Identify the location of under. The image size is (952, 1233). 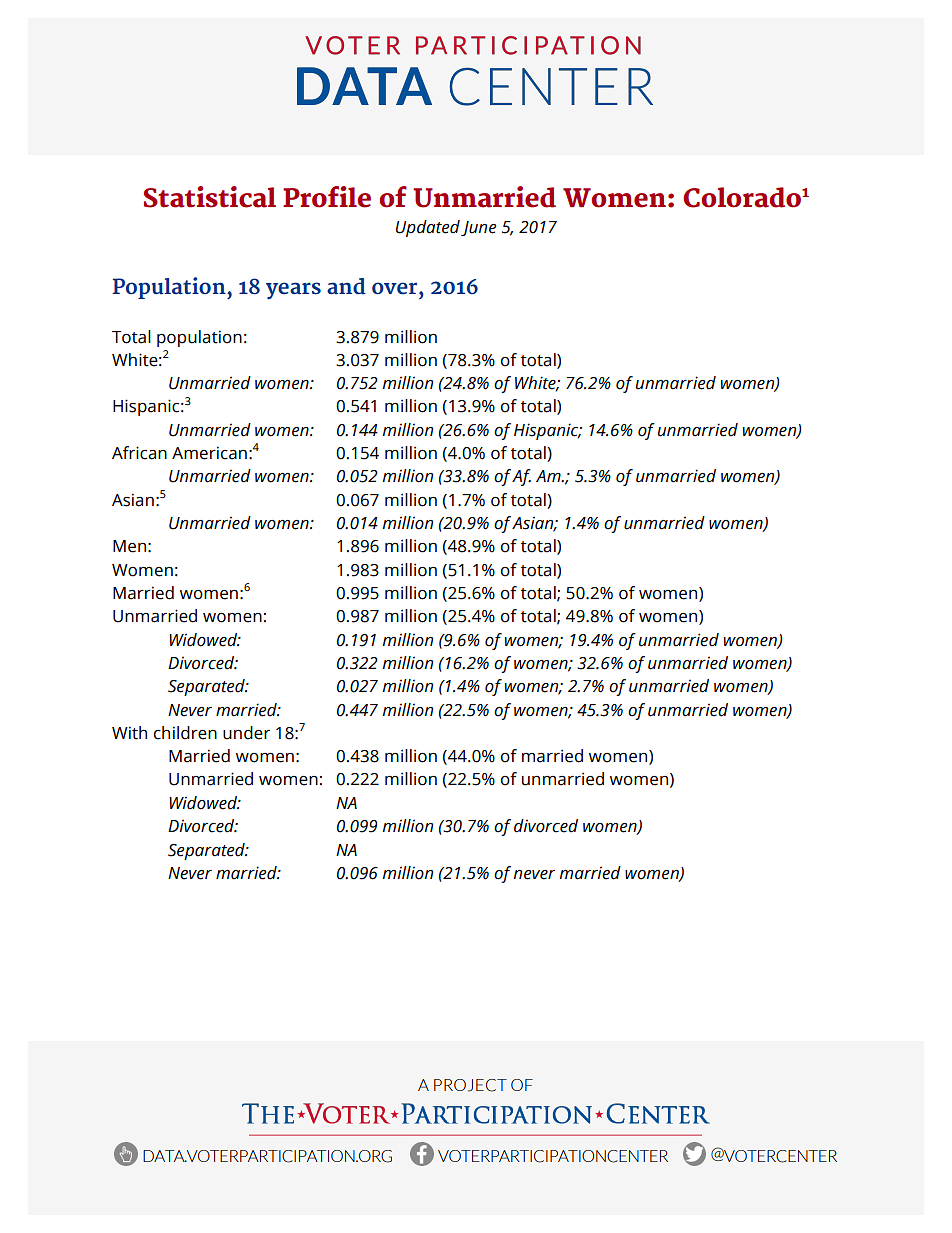
(246, 733).
